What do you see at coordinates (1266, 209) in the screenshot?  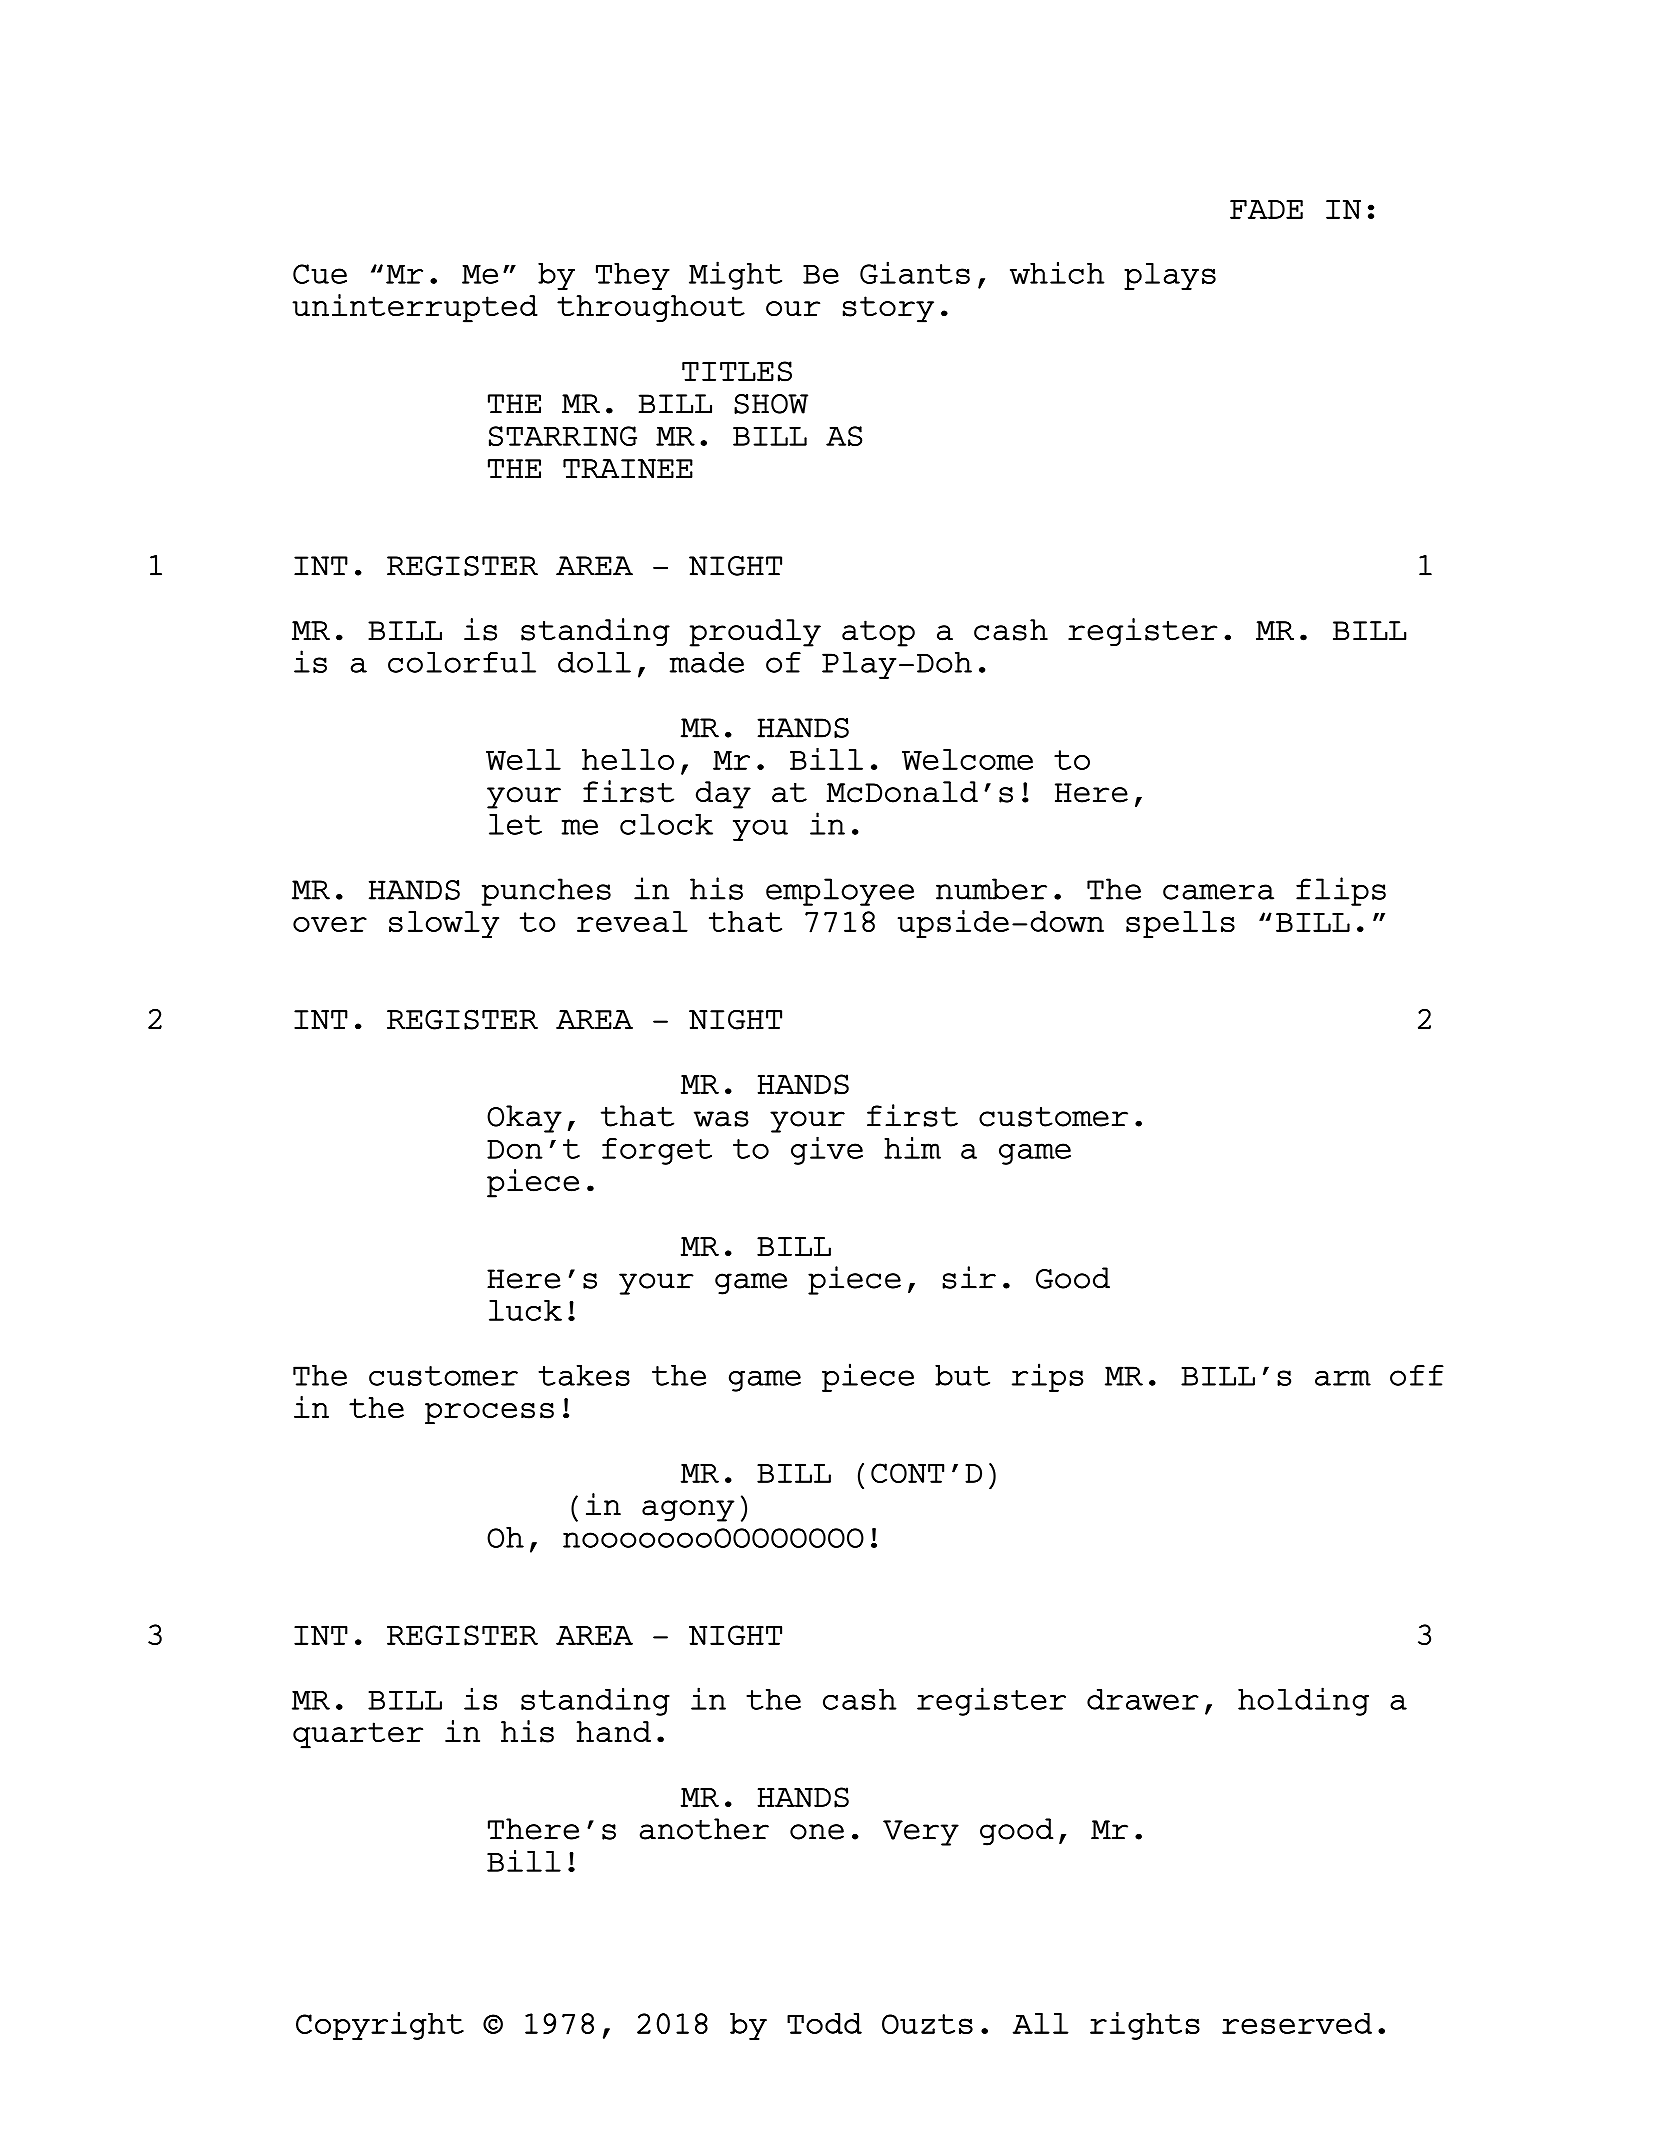 I see `FADE` at bounding box center [1266, 209].
